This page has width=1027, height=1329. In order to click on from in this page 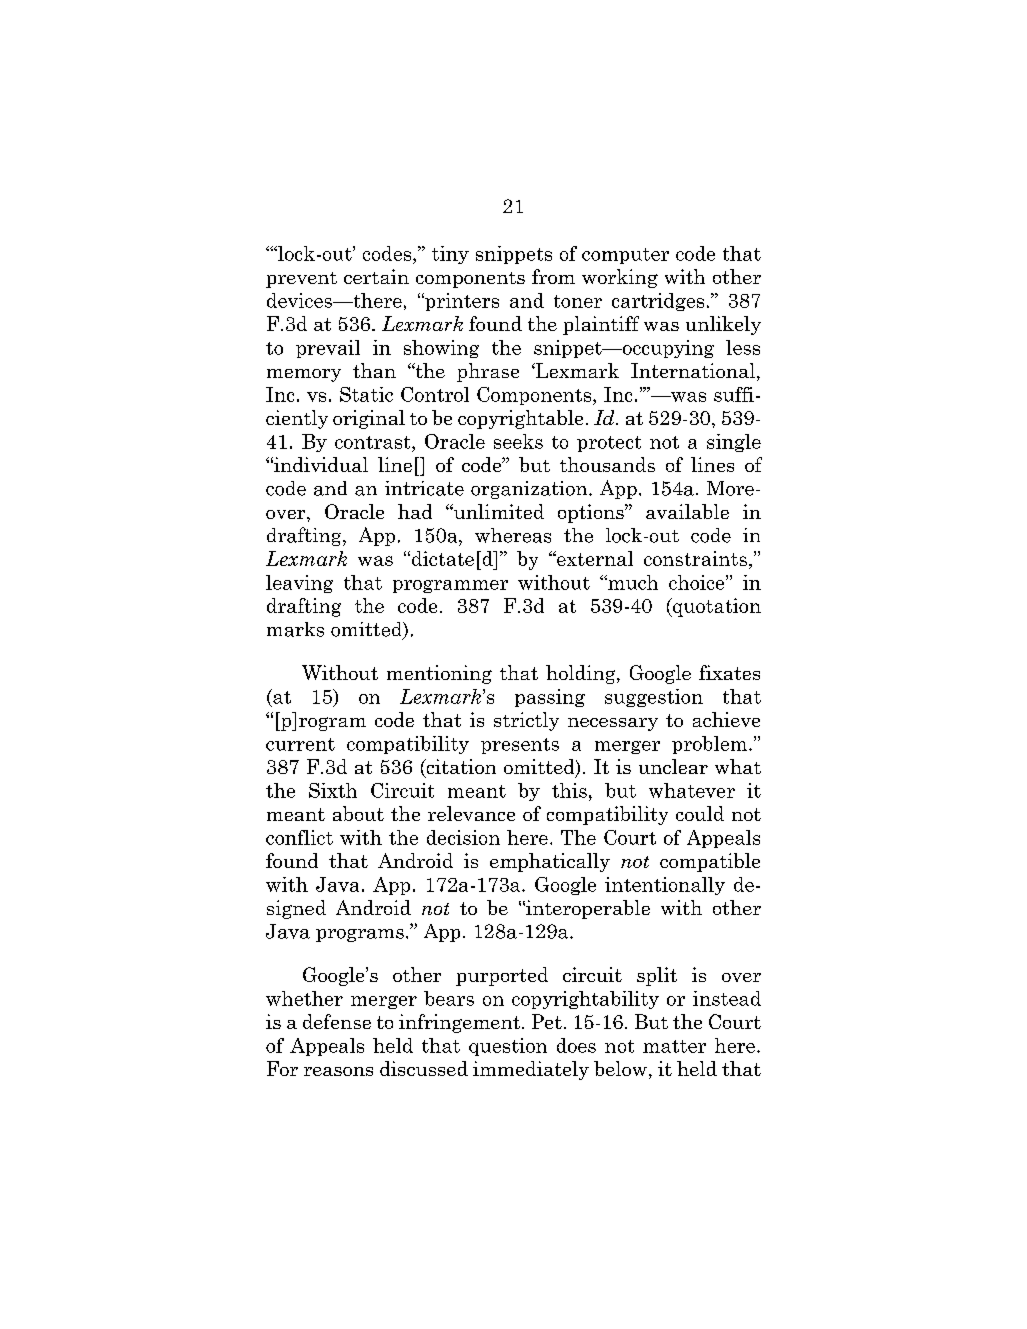, I will do `click(553, 276)`.
